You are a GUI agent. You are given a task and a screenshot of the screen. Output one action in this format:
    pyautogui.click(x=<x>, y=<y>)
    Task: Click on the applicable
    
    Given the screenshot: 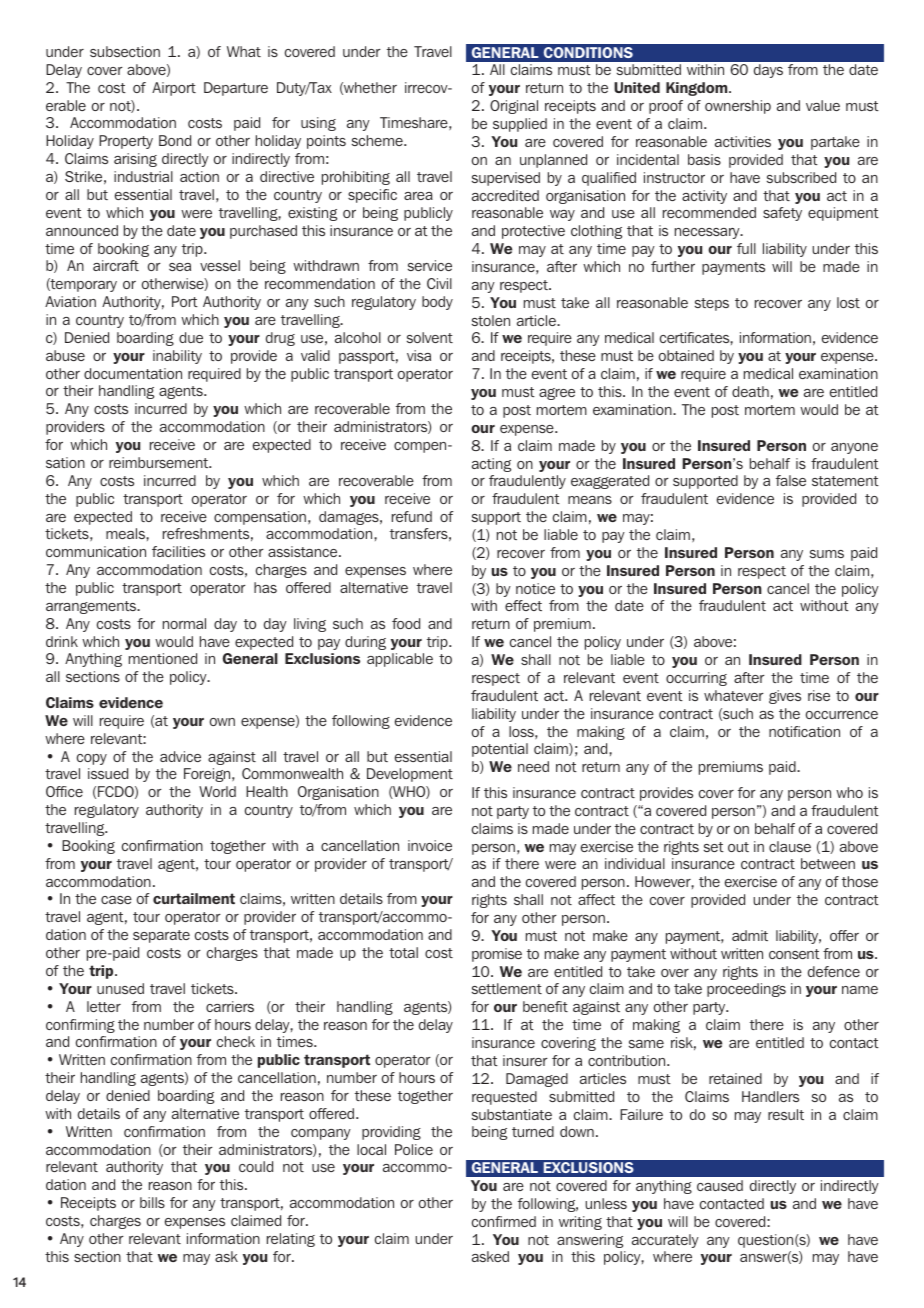 What is the action you would take?
    pyautogui.click(x=400, y=660)
